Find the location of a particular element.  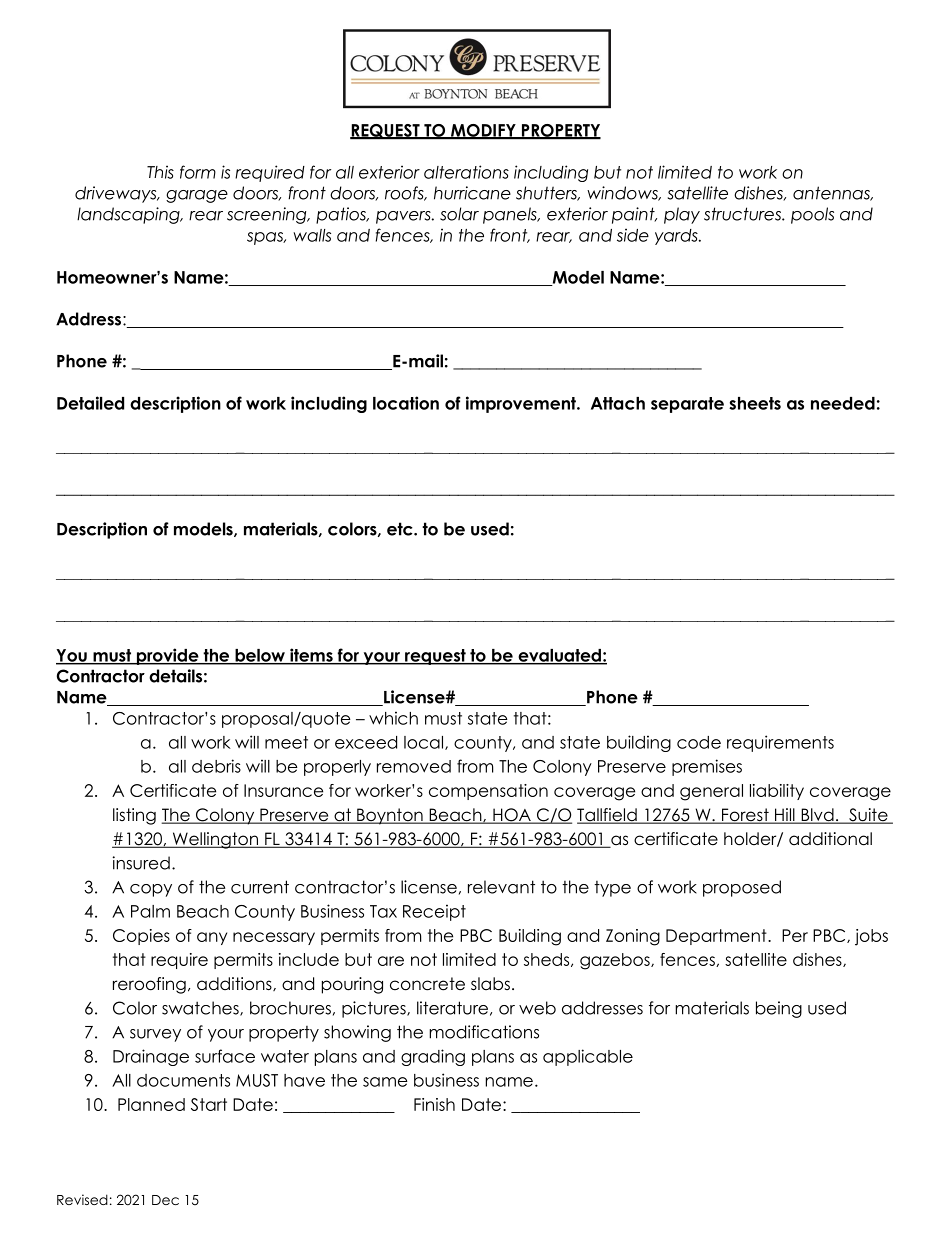

being is located at coordinates (779, 1009).
